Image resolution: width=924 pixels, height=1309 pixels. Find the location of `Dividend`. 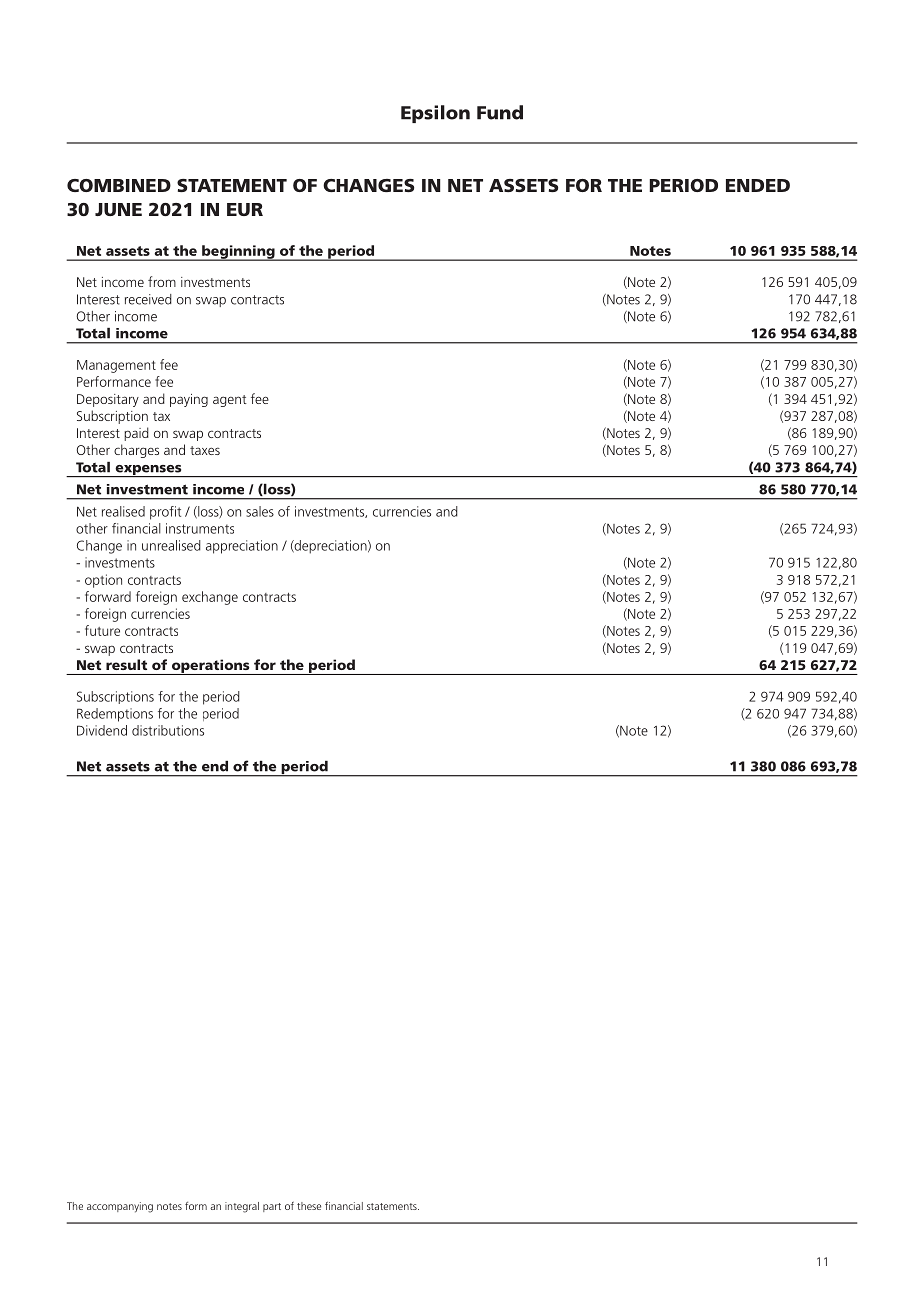

Dividend is located at coordinates (102, 730).
